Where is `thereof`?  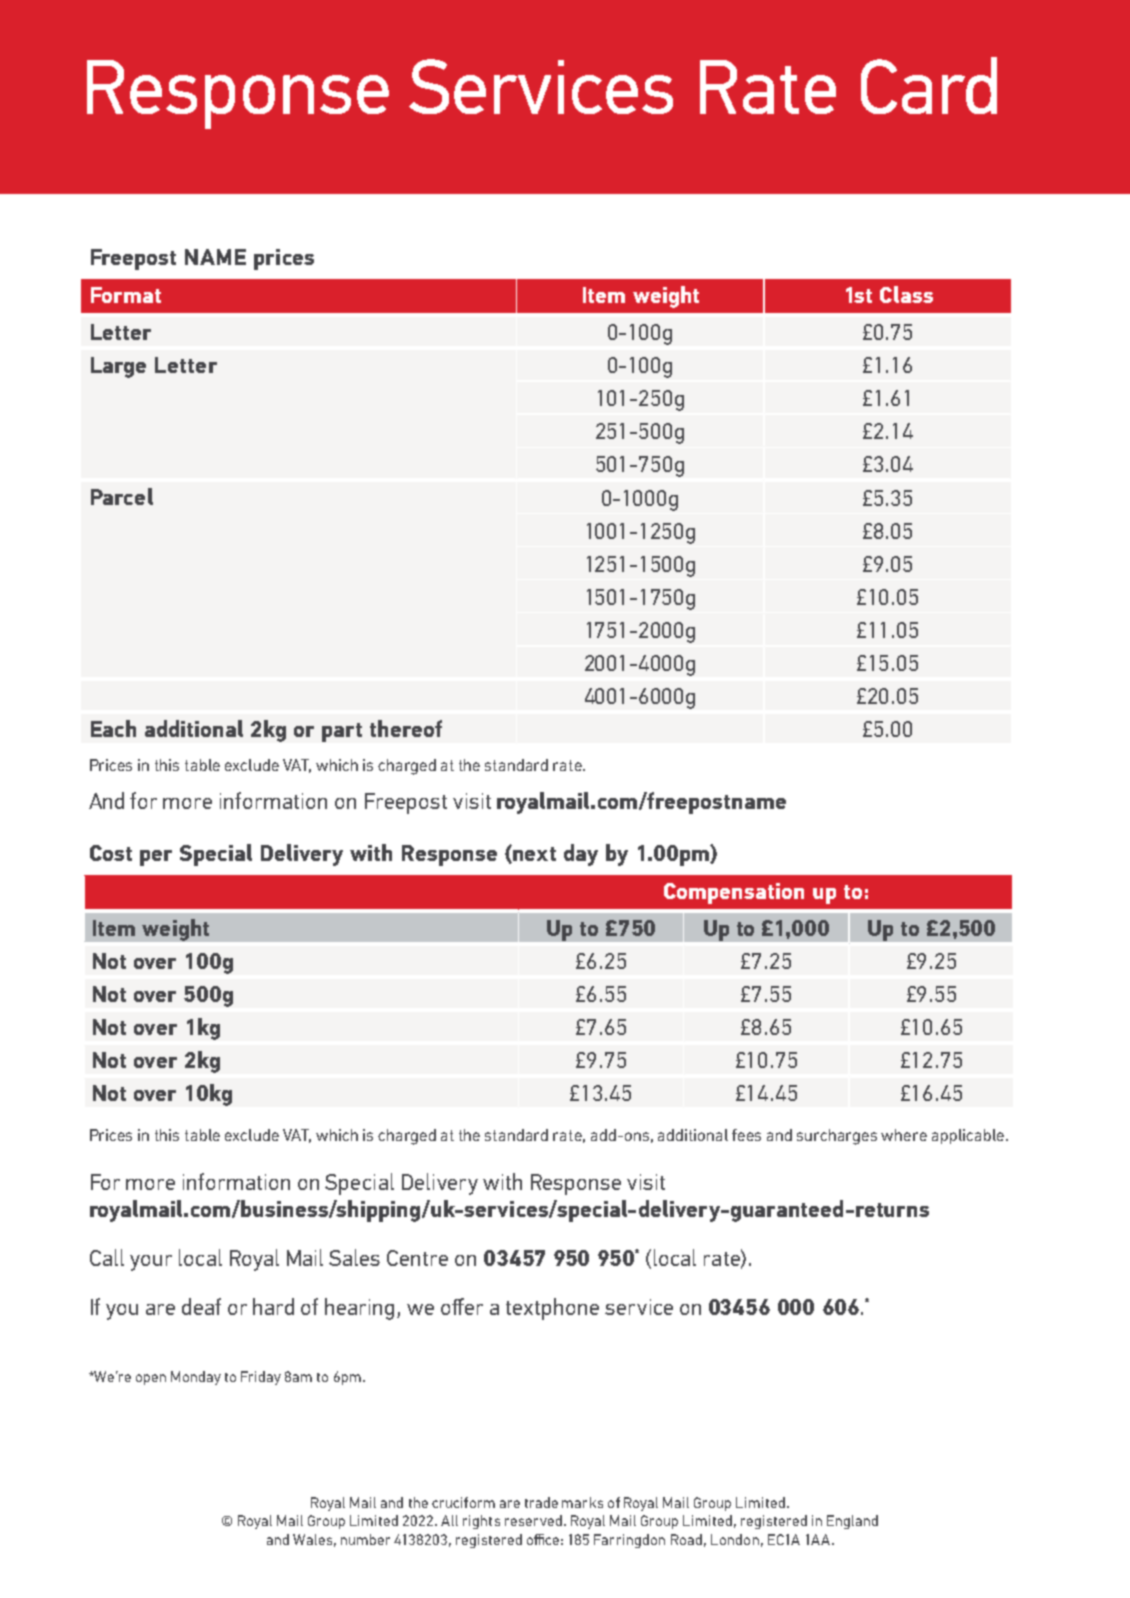
thereof is located at coordinates (406, 728).
